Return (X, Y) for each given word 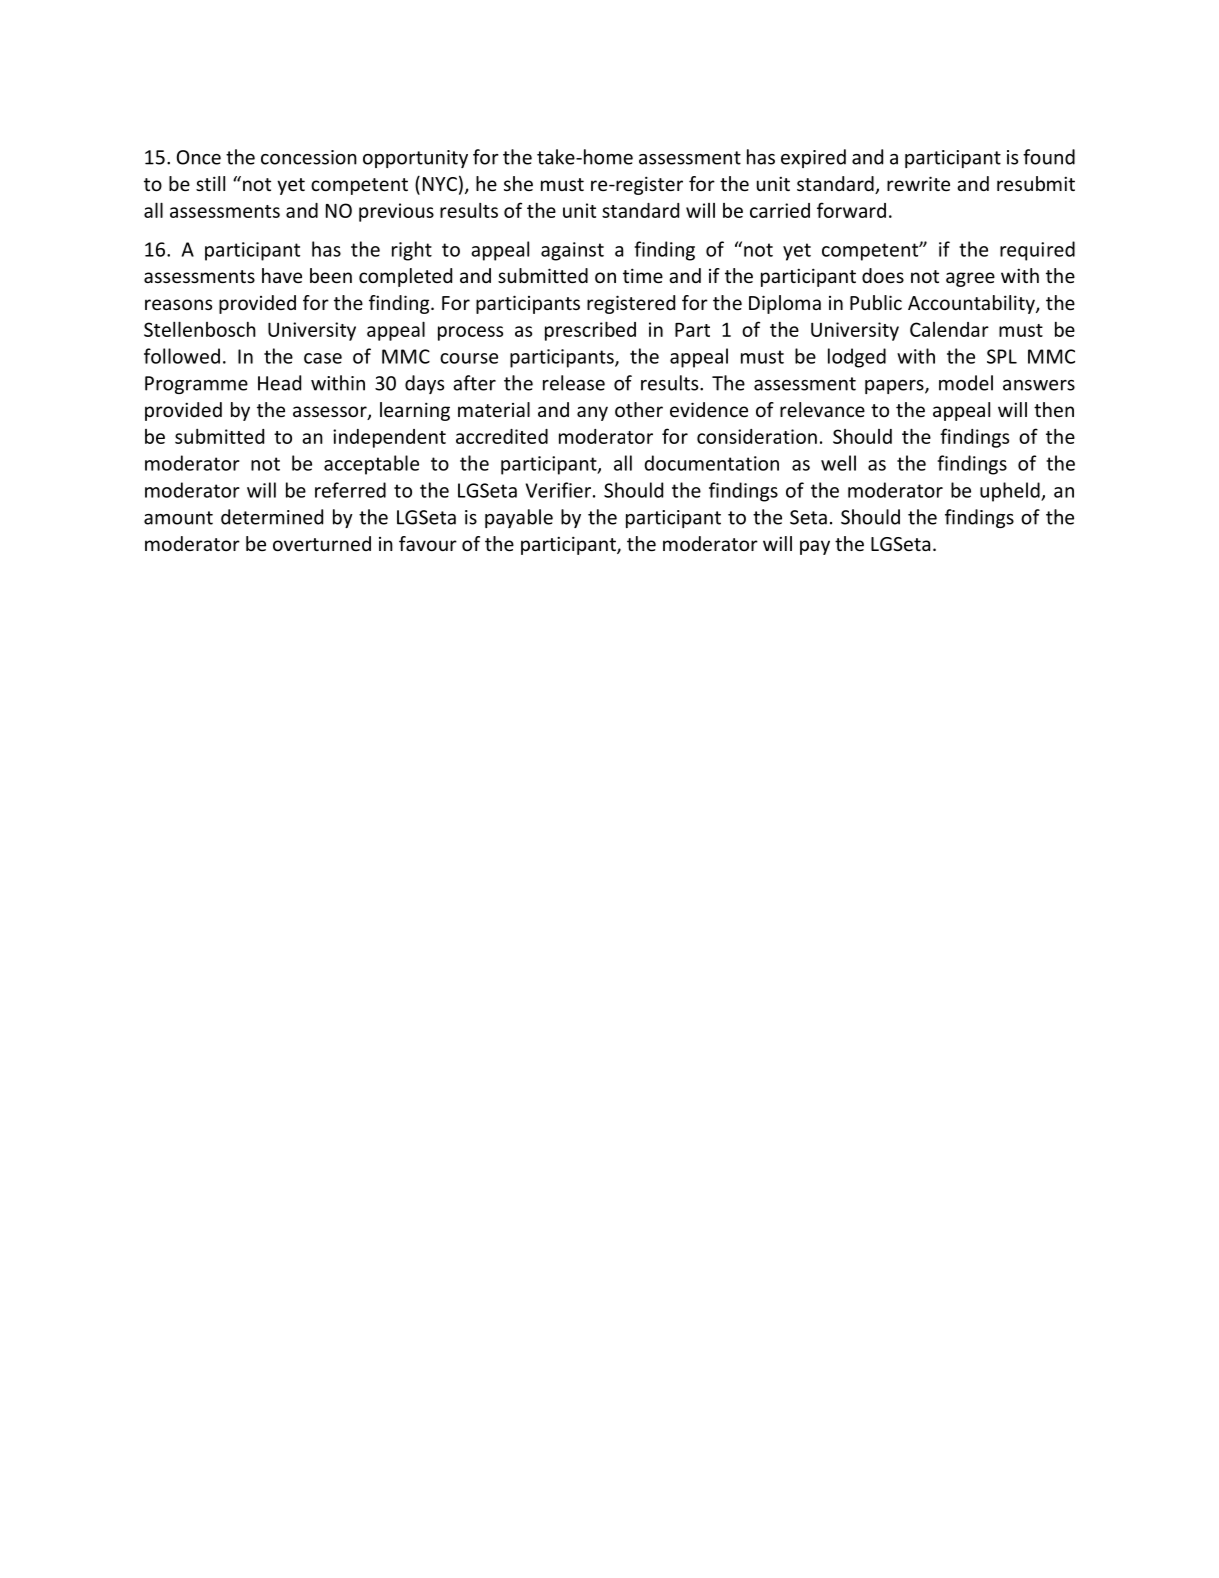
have (282, 275)
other (639, 409)
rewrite (918, 183)
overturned (322, 543)
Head (279, 383)
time (643, 275)
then (1054, 409)
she (518, 183)
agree (970, 279)
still (210, 183)
